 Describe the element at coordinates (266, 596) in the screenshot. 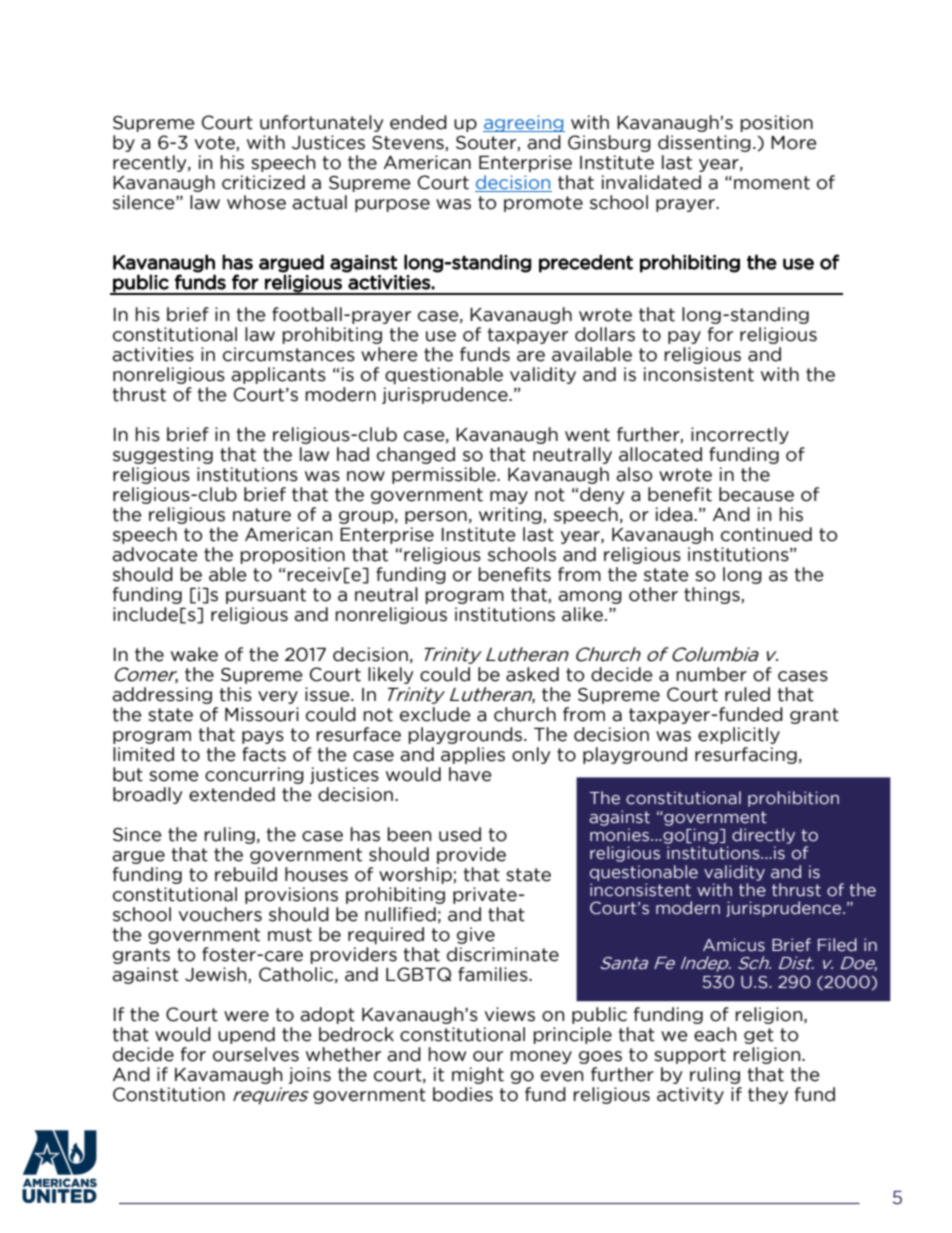

I see `pursuant` at that location.
